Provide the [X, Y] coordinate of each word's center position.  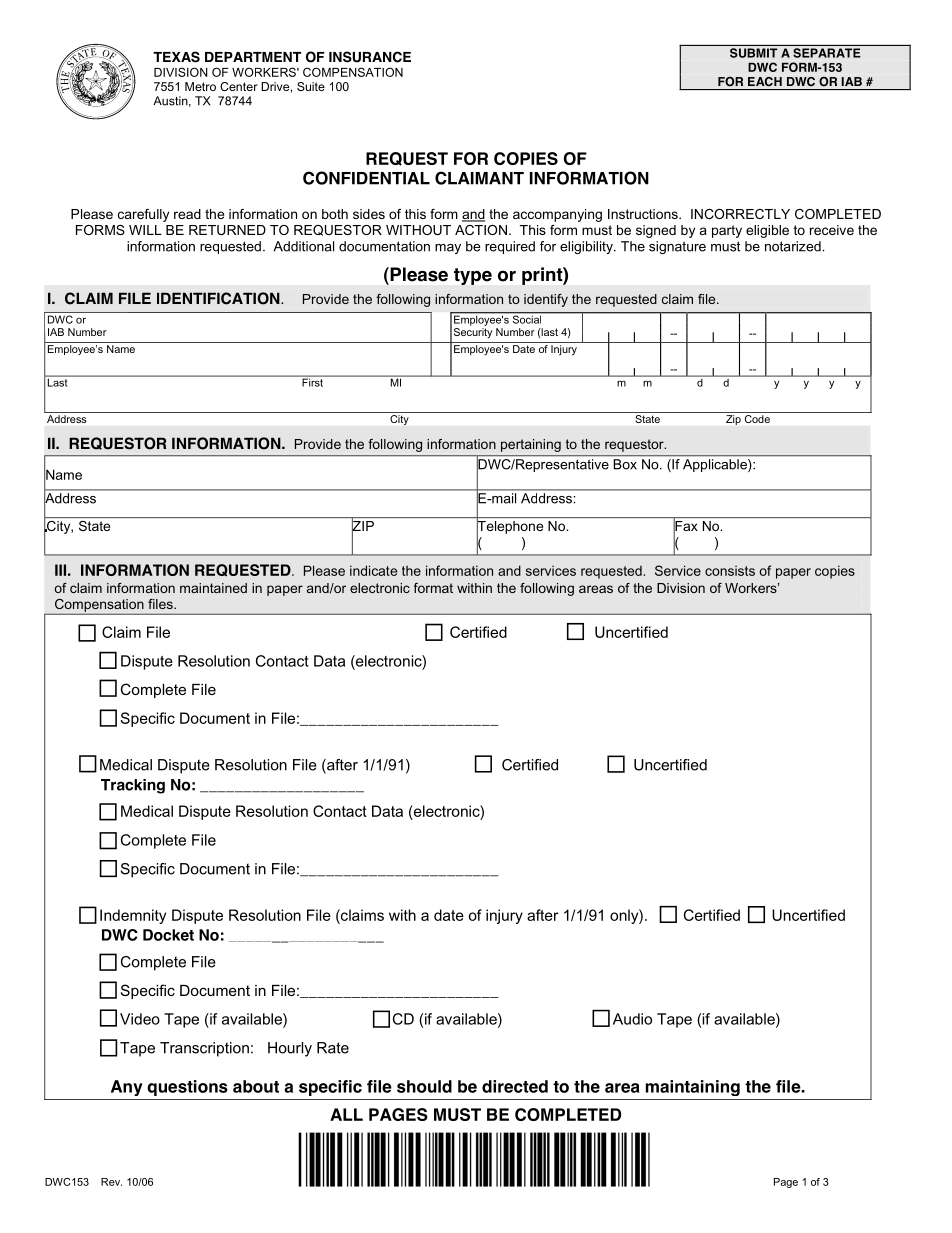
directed [515, 1086]
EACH [765, 81]
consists [730, 571]
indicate [373, 570]
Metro [200, 86]
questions [187, 1088]
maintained [213, 588]
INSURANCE [370, 57]
